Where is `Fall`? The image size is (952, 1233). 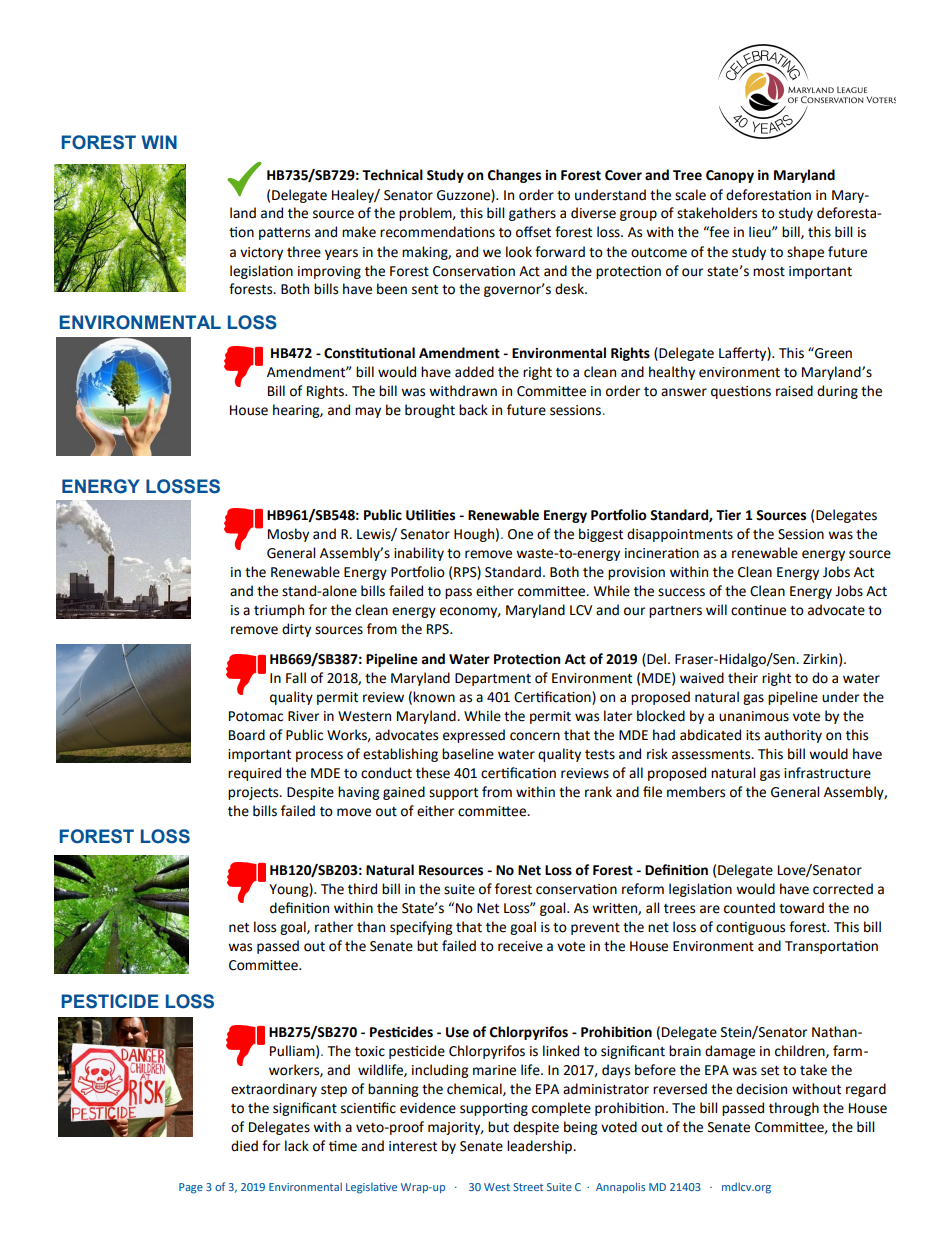 Fall is located at coordinates (296, 678).
